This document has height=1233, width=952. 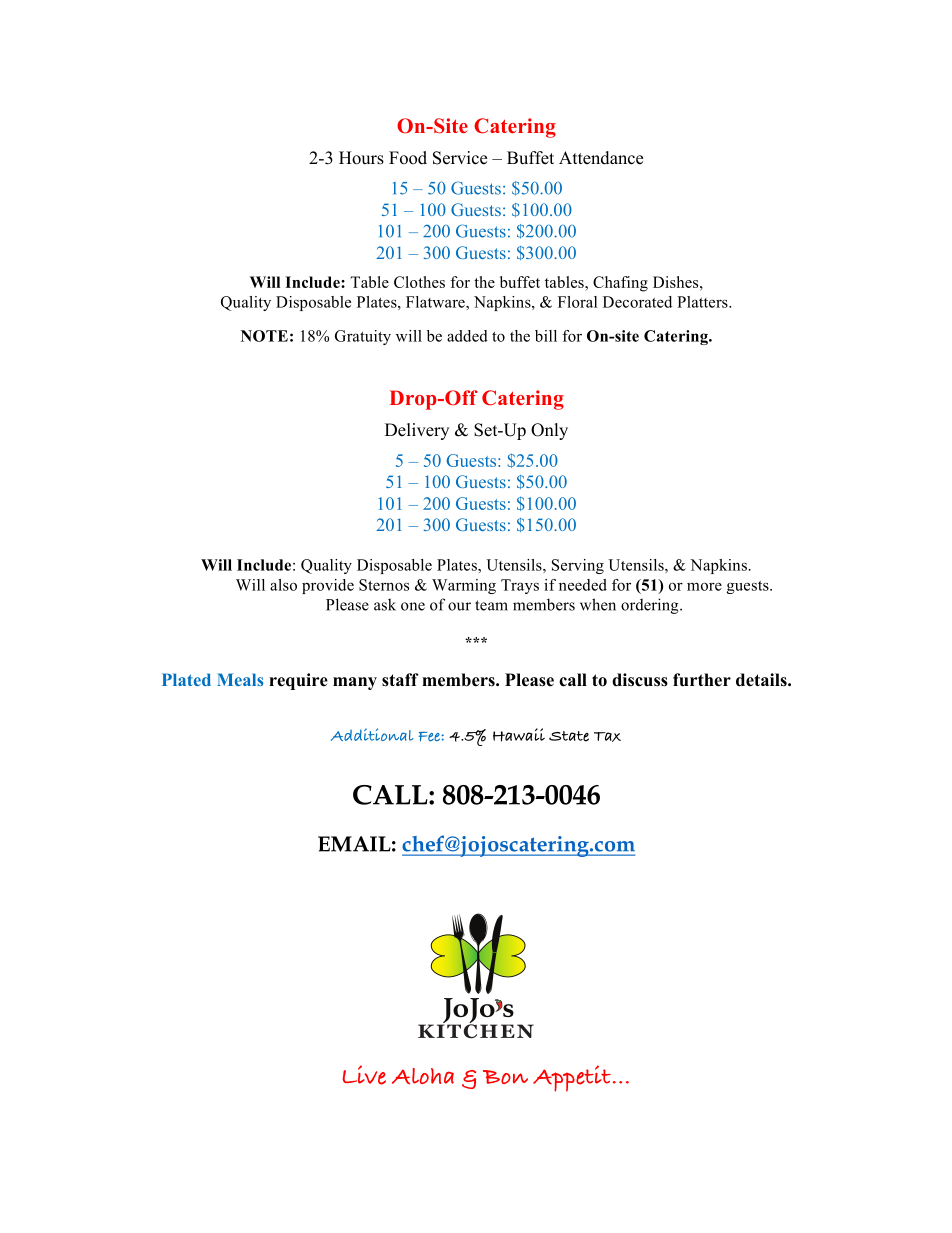 I want to click on Service, so click(x=460, y=158).
